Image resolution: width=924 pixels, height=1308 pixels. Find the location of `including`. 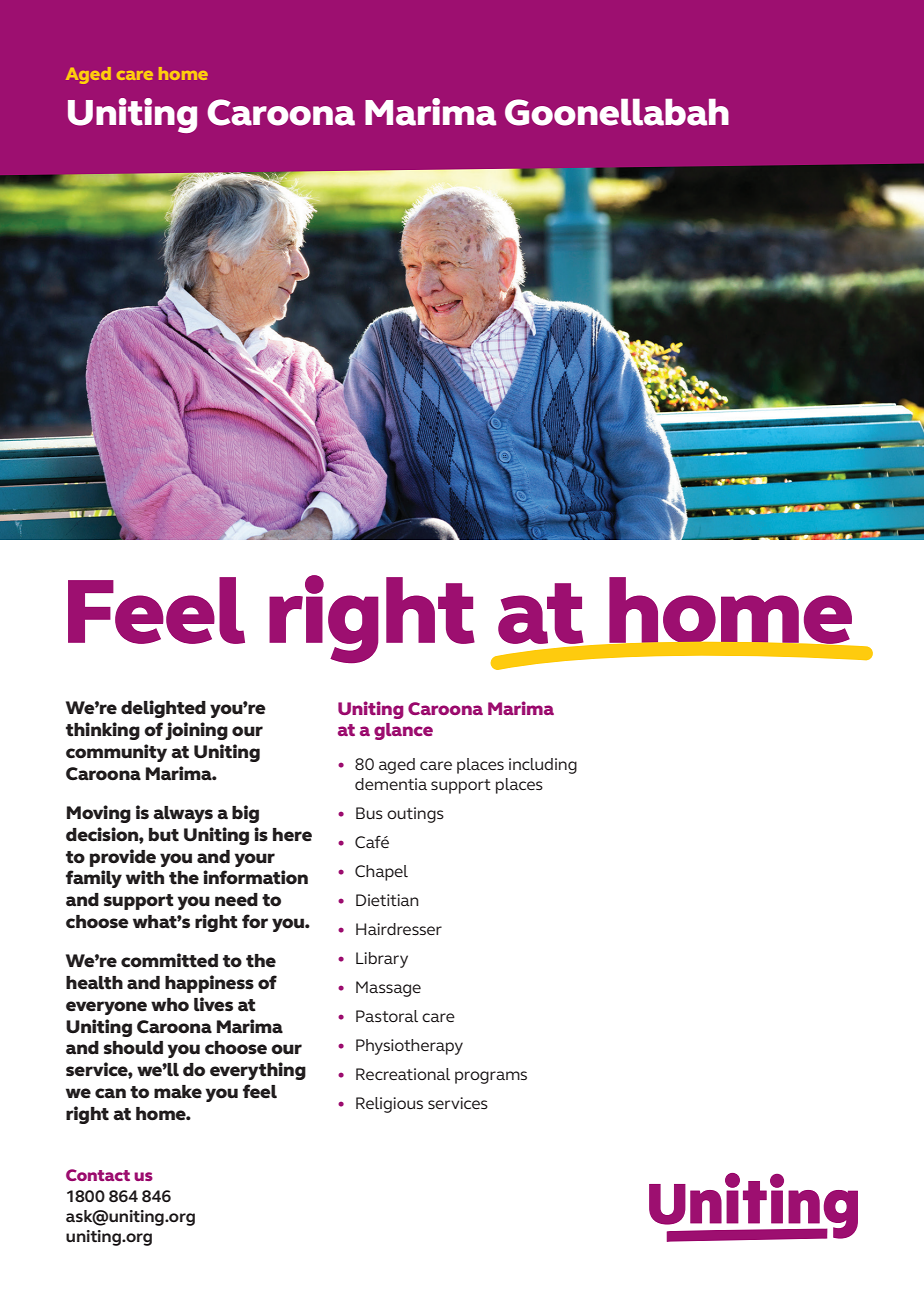

including is located at coordinates (543, 766).
